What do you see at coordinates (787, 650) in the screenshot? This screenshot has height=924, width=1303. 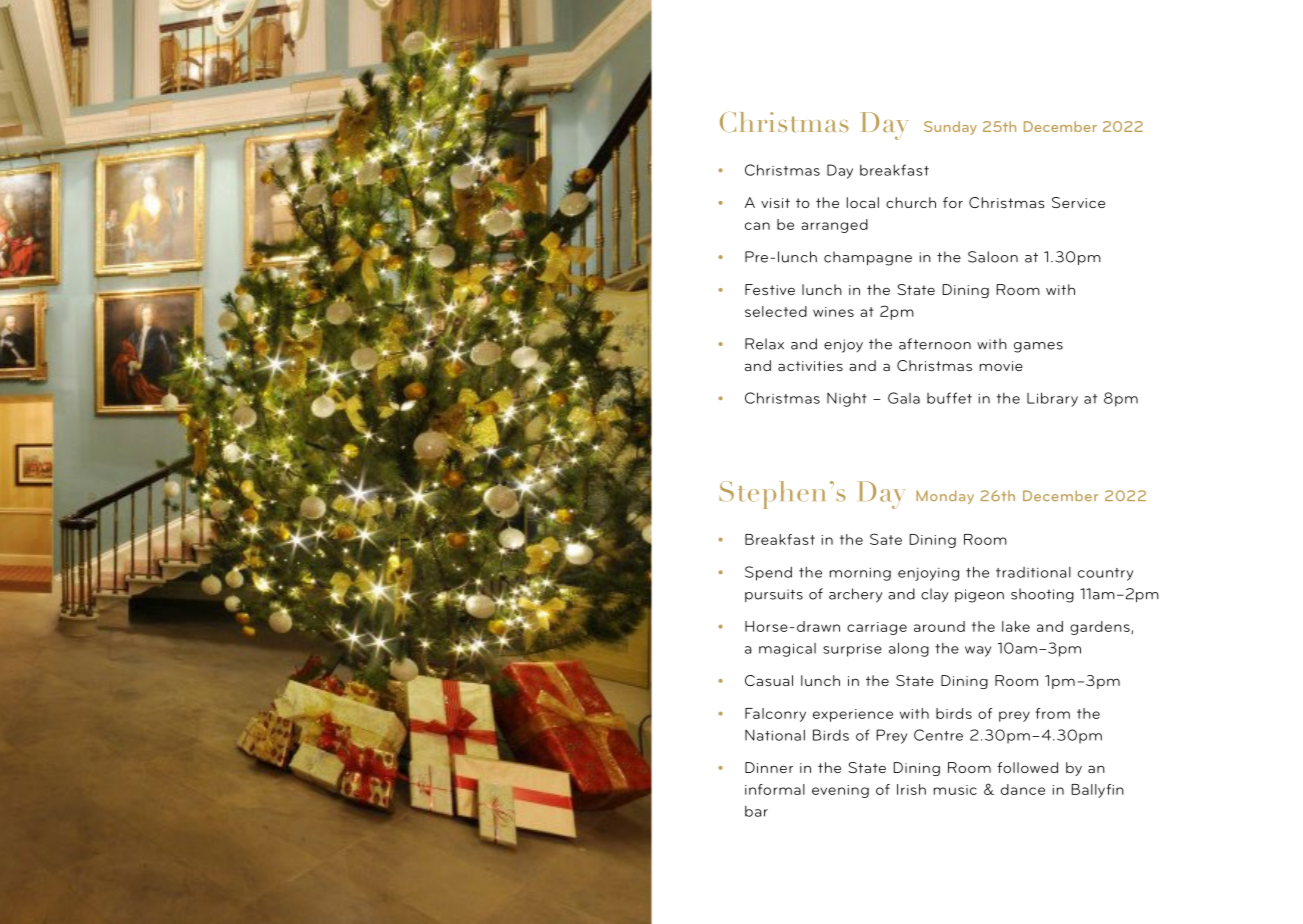 I see `magical` at bounding box center [787, 650].
